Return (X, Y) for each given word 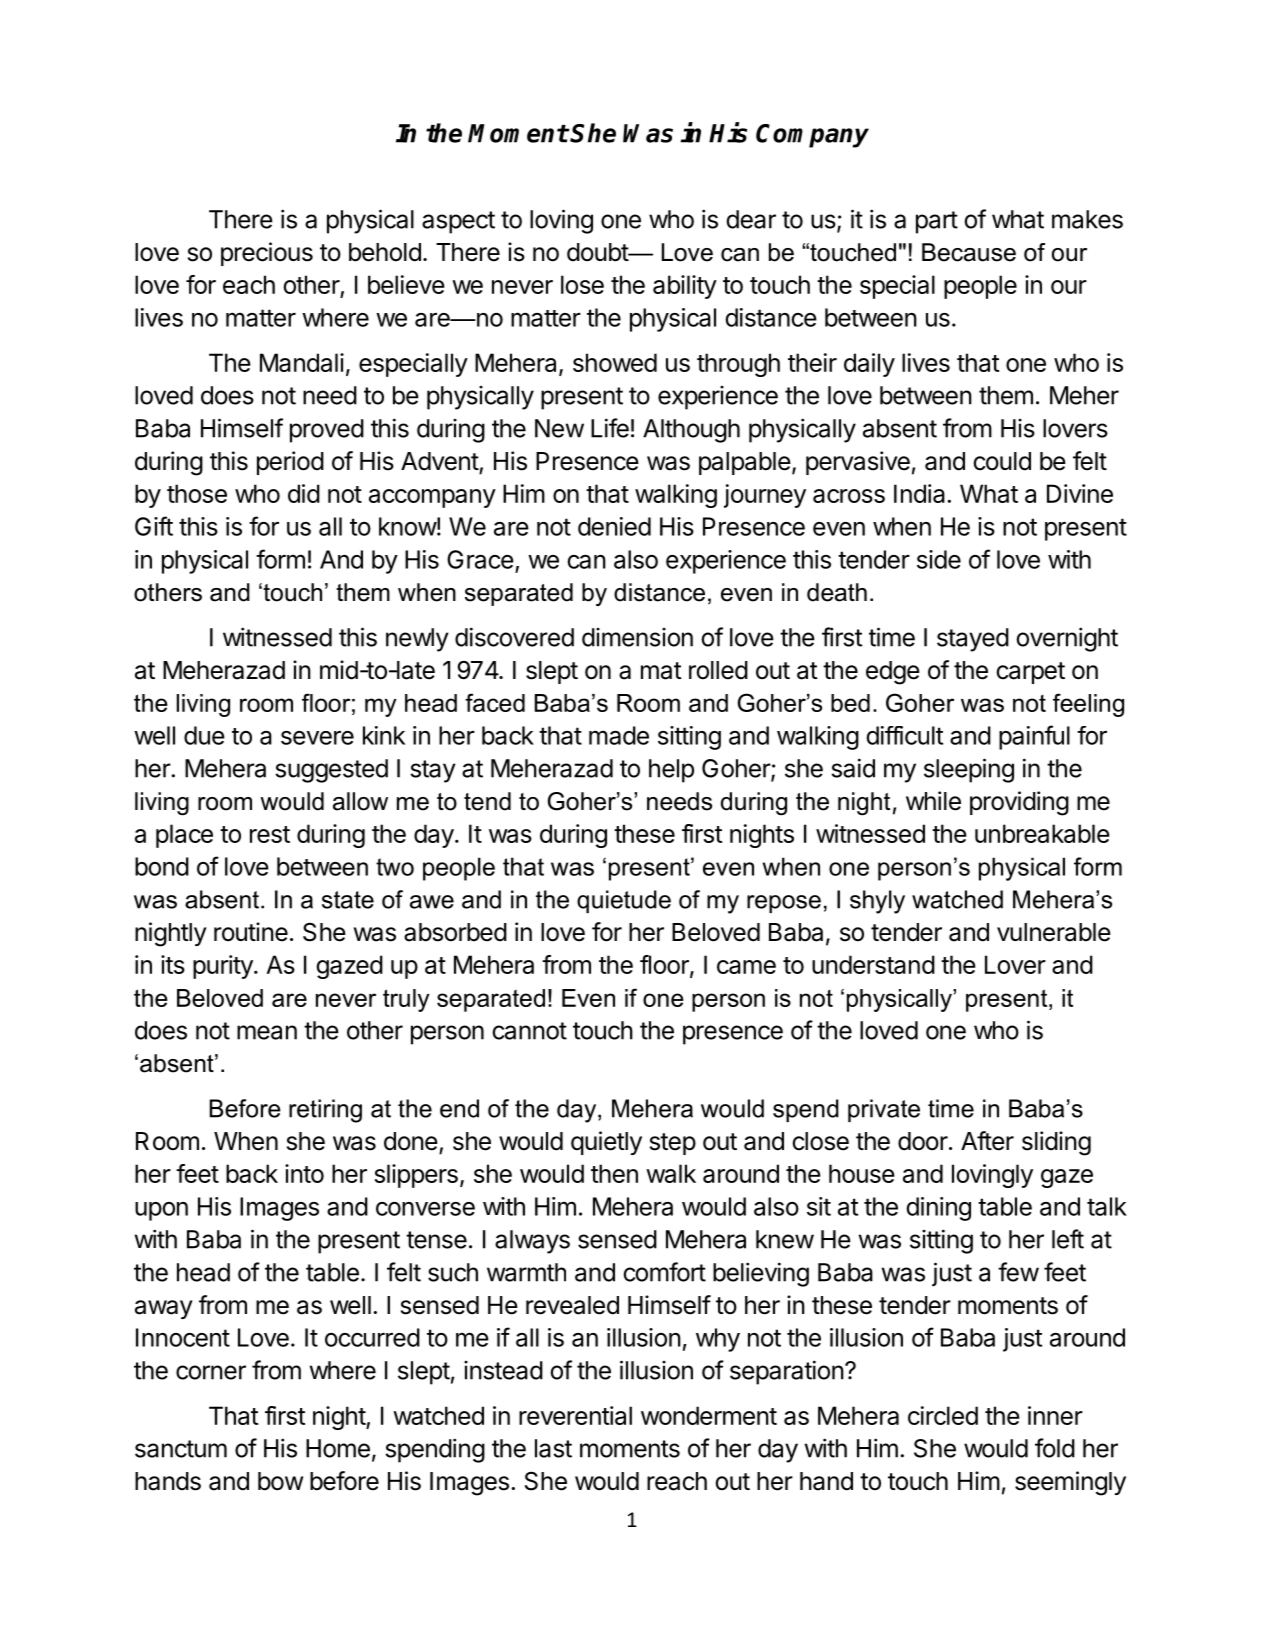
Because (969, 252)
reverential (575, 1415)
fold (1055, 1448)
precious (267, 254)
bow (280, 1481)
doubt (598, 252)
